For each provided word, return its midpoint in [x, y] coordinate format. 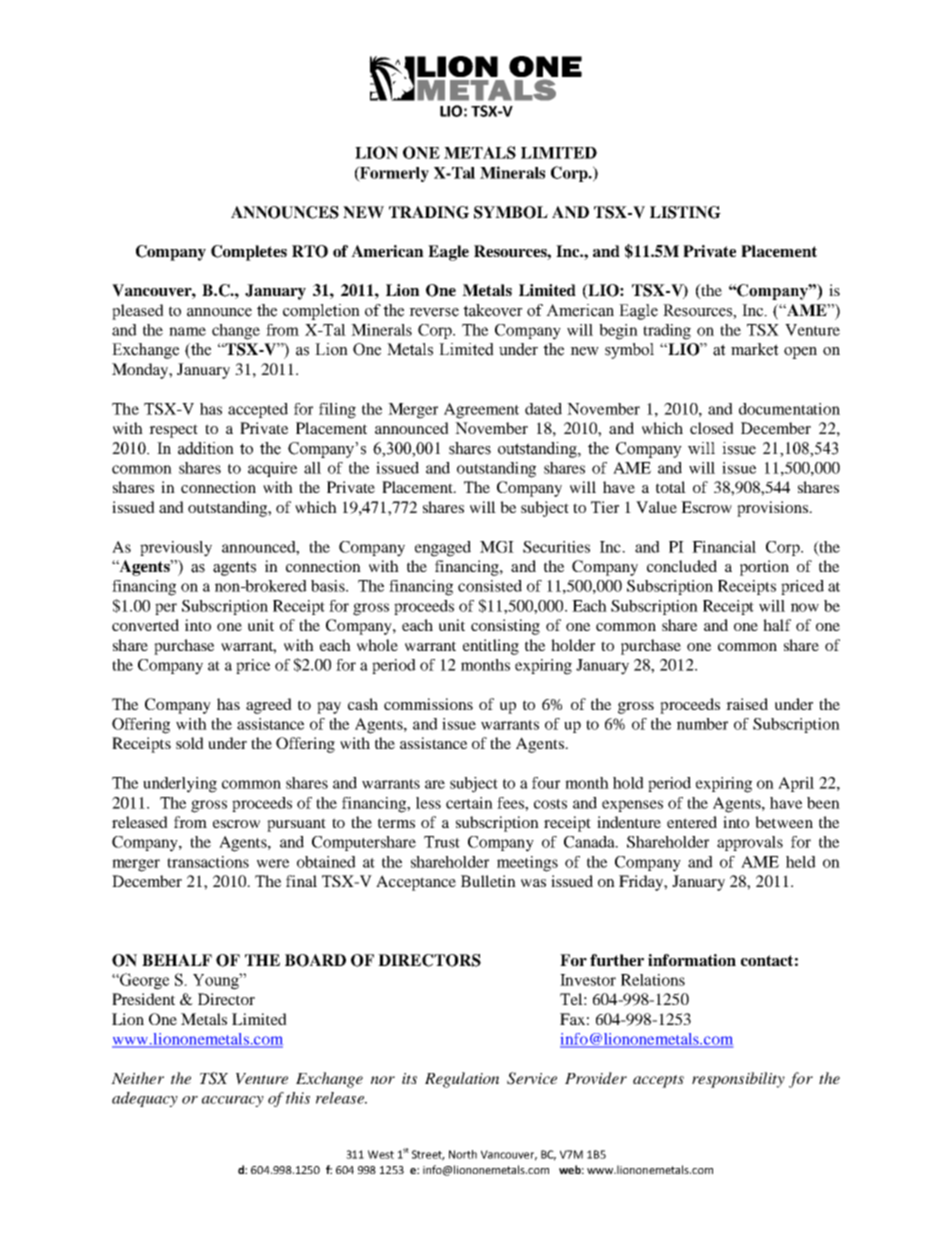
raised [747, 704]
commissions [428, 704]
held [801, 862]
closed [712, 428]
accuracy [233, 1101]
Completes [249, 253]
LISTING [685, 212]
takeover [493, 310]
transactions [208, 862]
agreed [269, 706]
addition [206, 448]
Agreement [481, 411]
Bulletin [488, 881]
